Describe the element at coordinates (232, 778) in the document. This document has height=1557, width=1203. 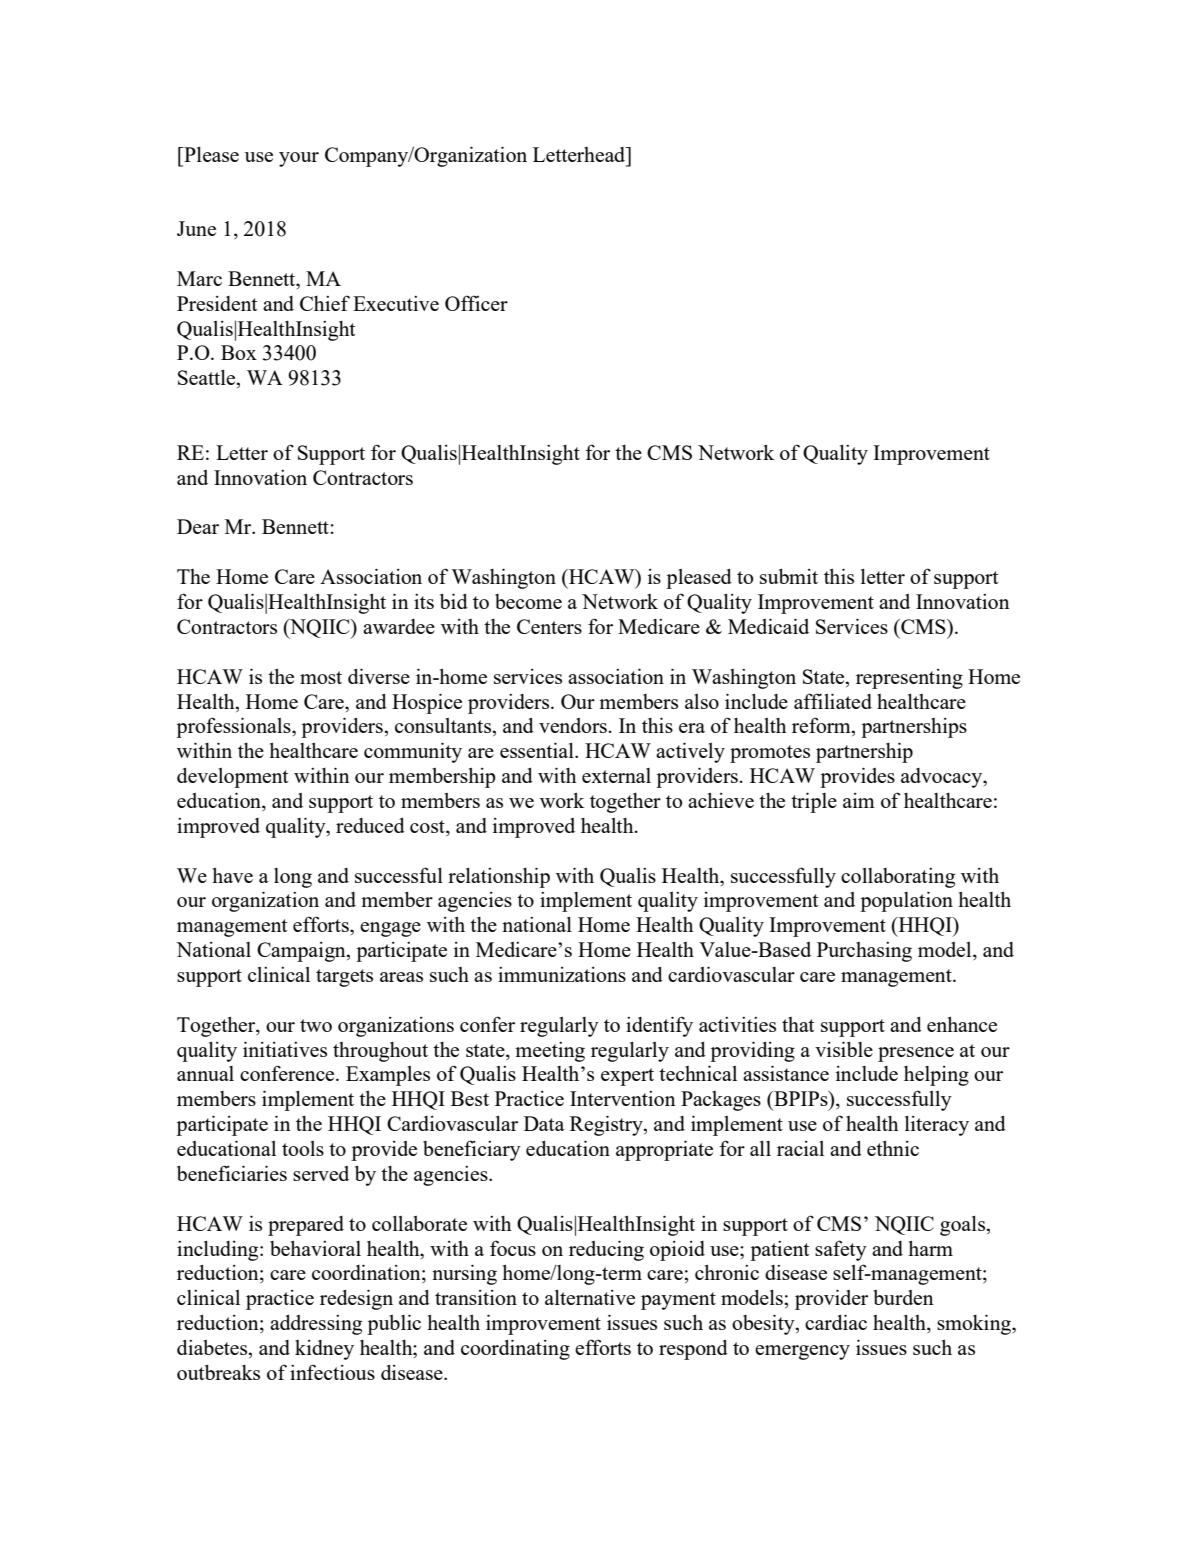
I see `development` at that location.
